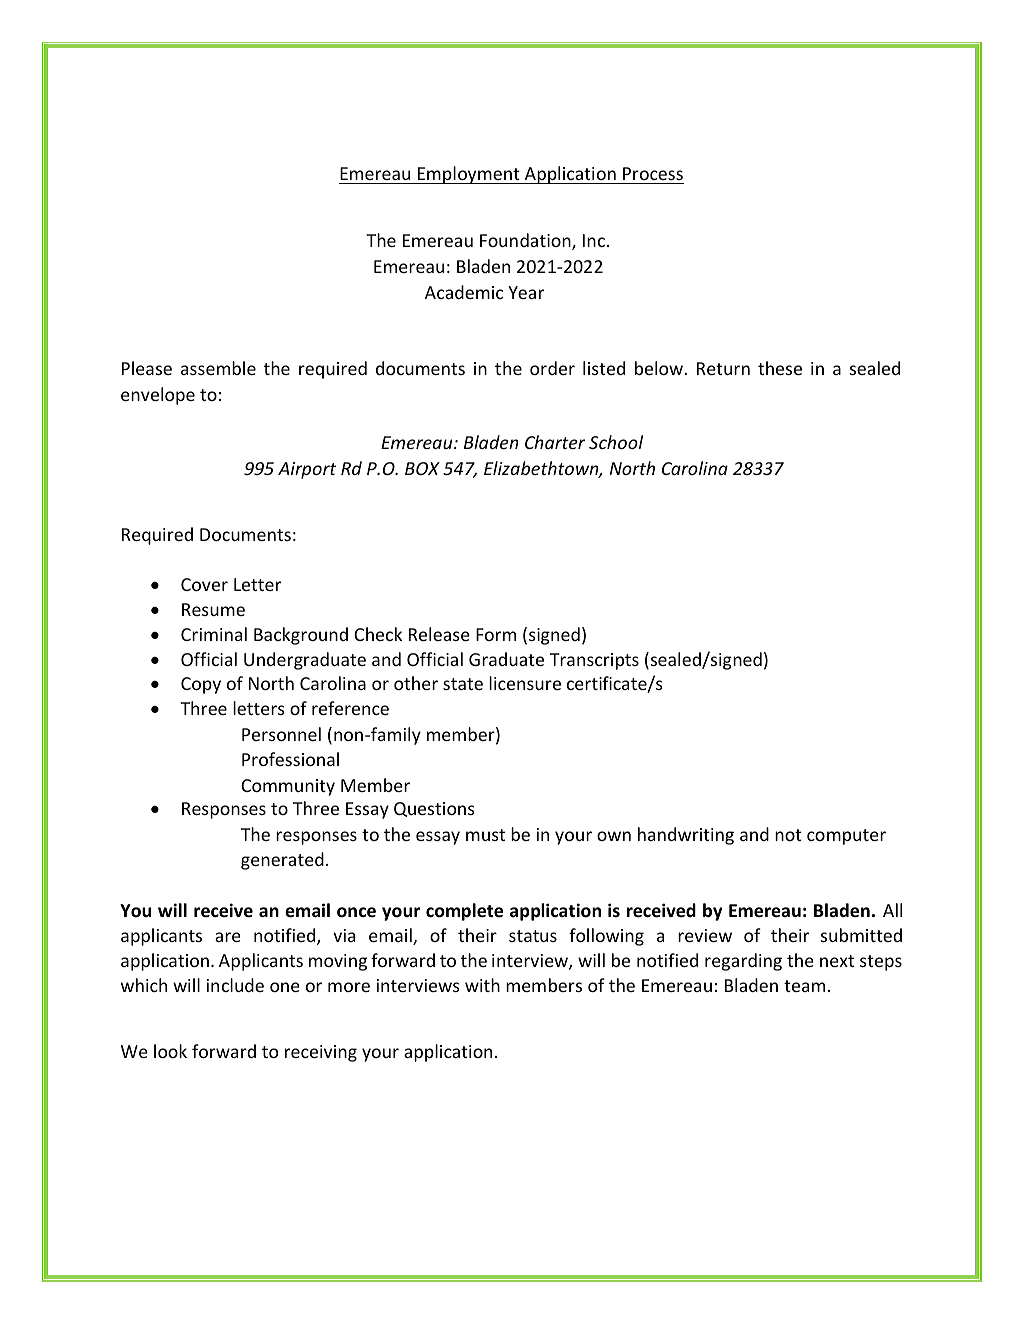  Describe the element at coordinates (485, 835) in the screenshot. I see `must` at that location.
